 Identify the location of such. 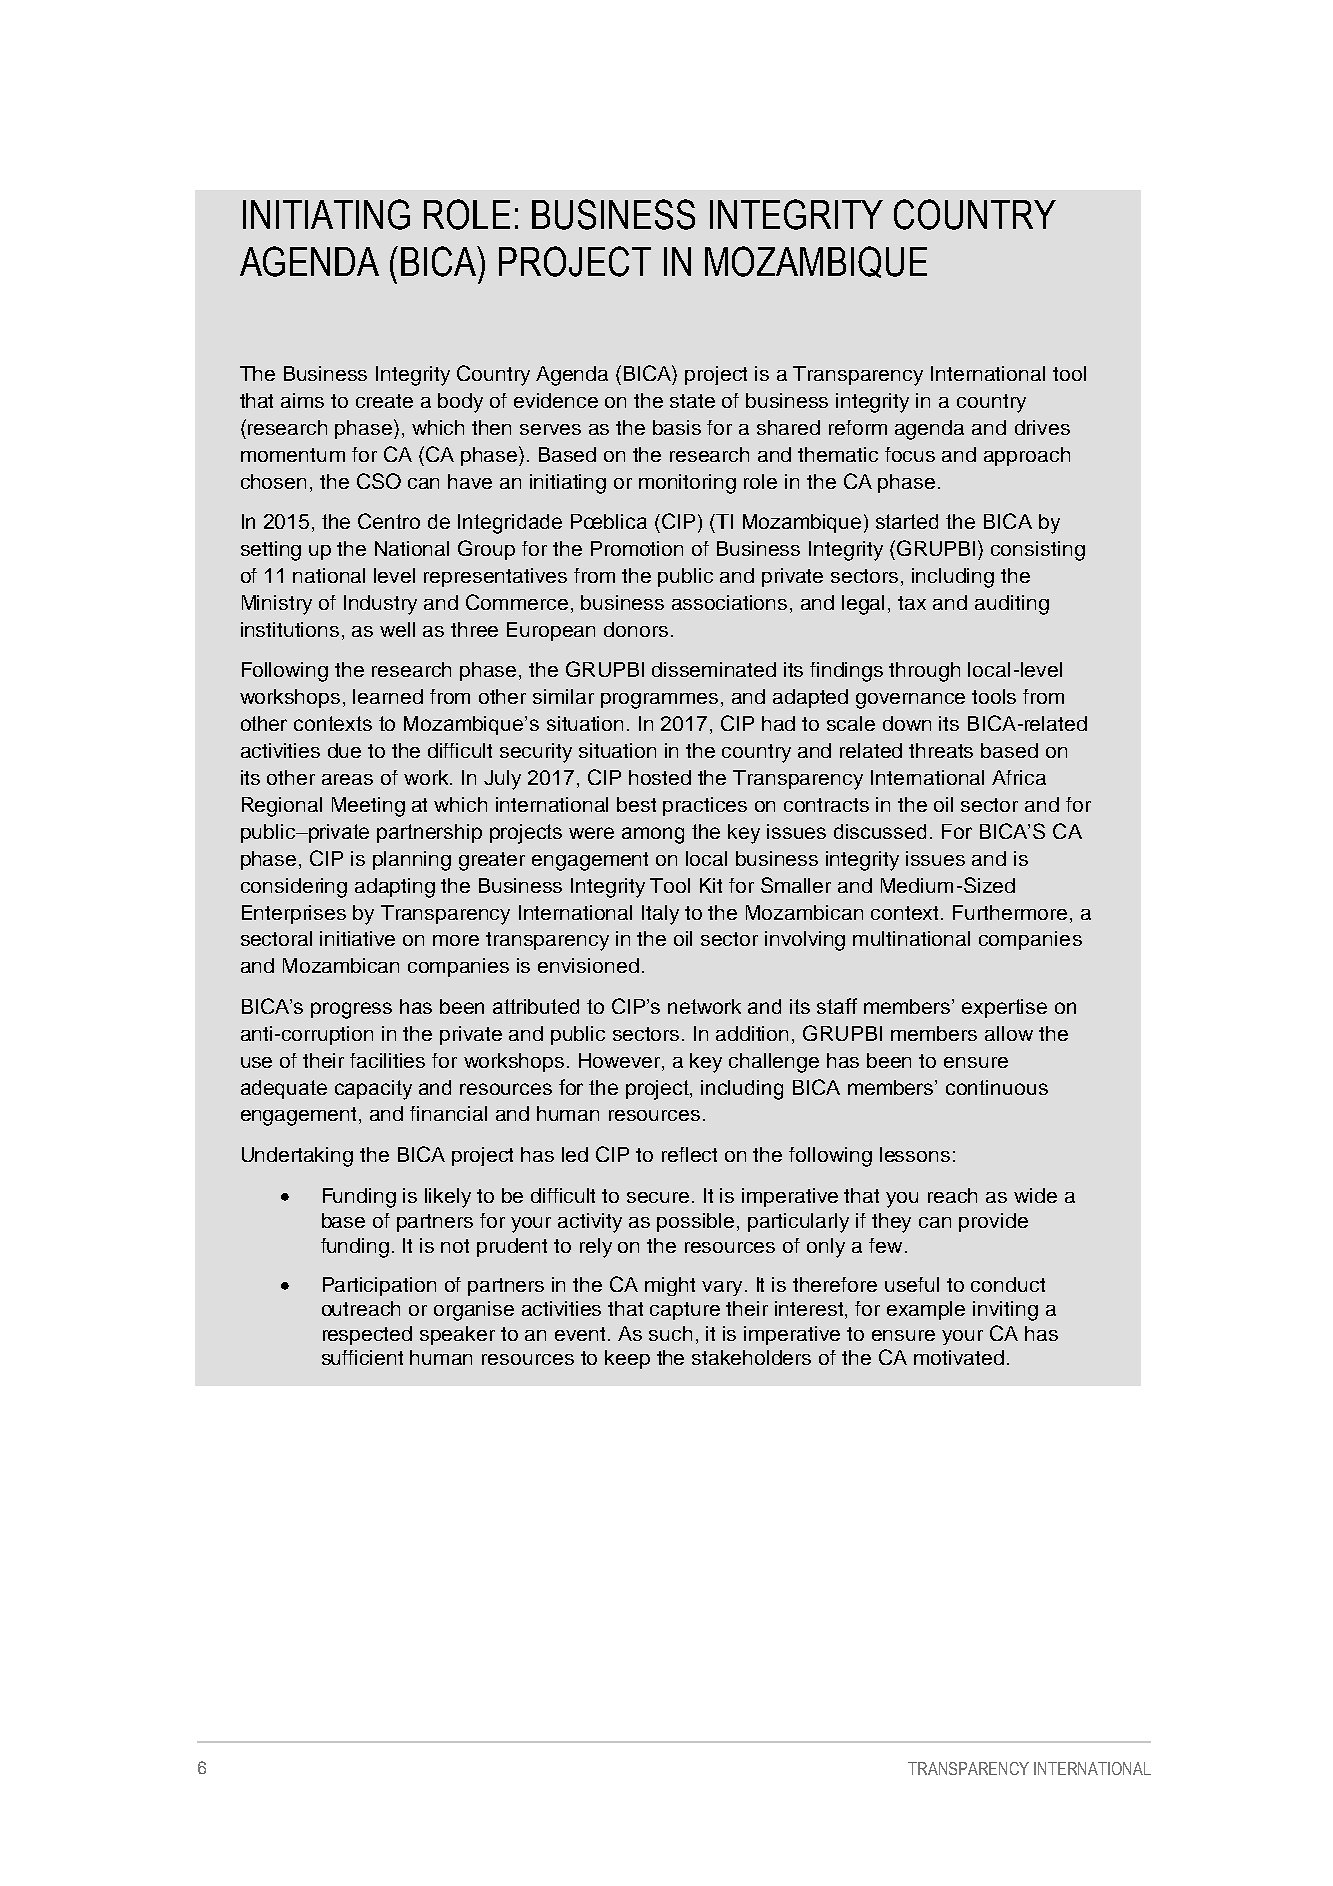
(670, 1333).
